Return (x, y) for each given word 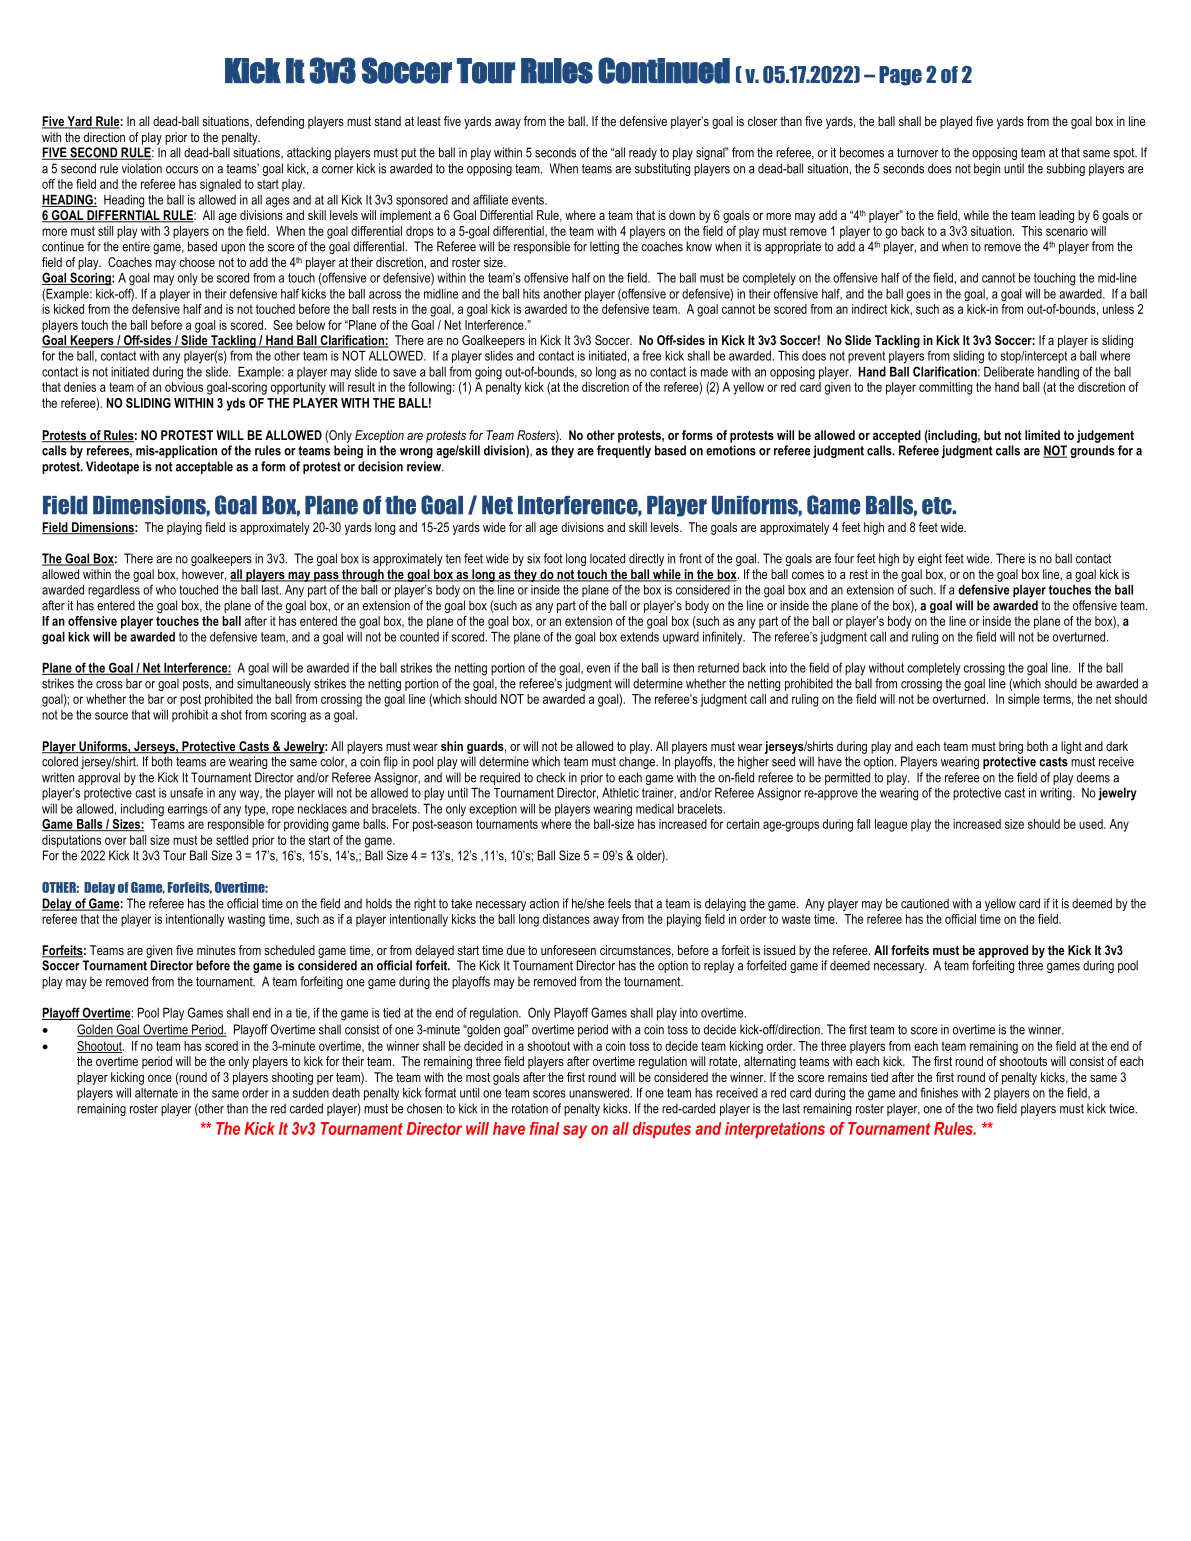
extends (639, 637)
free (651, 355)
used (1092, 824)
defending (280, 122)
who (166, 590)
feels (619, 903)
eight (930, 559)
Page (900, 76)
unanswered (599, 1093)
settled (232, 840)
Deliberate (1009, 371)
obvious (184, 387)
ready (643, 153)
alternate (156, 1093)
